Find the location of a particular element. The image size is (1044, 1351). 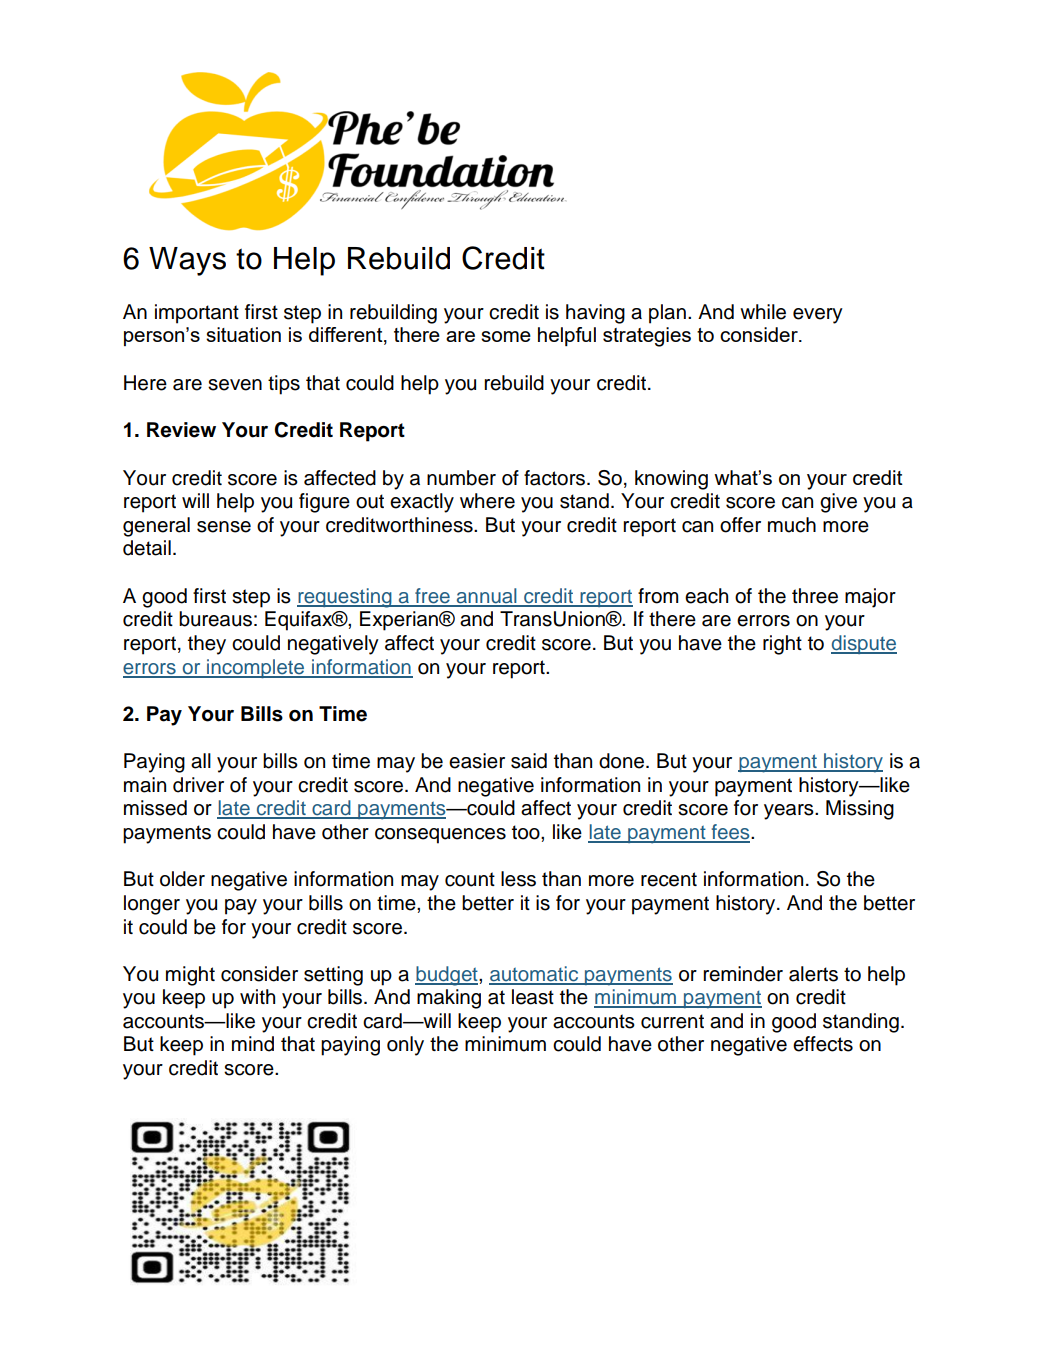

right is located at coordinates (782, 645).
